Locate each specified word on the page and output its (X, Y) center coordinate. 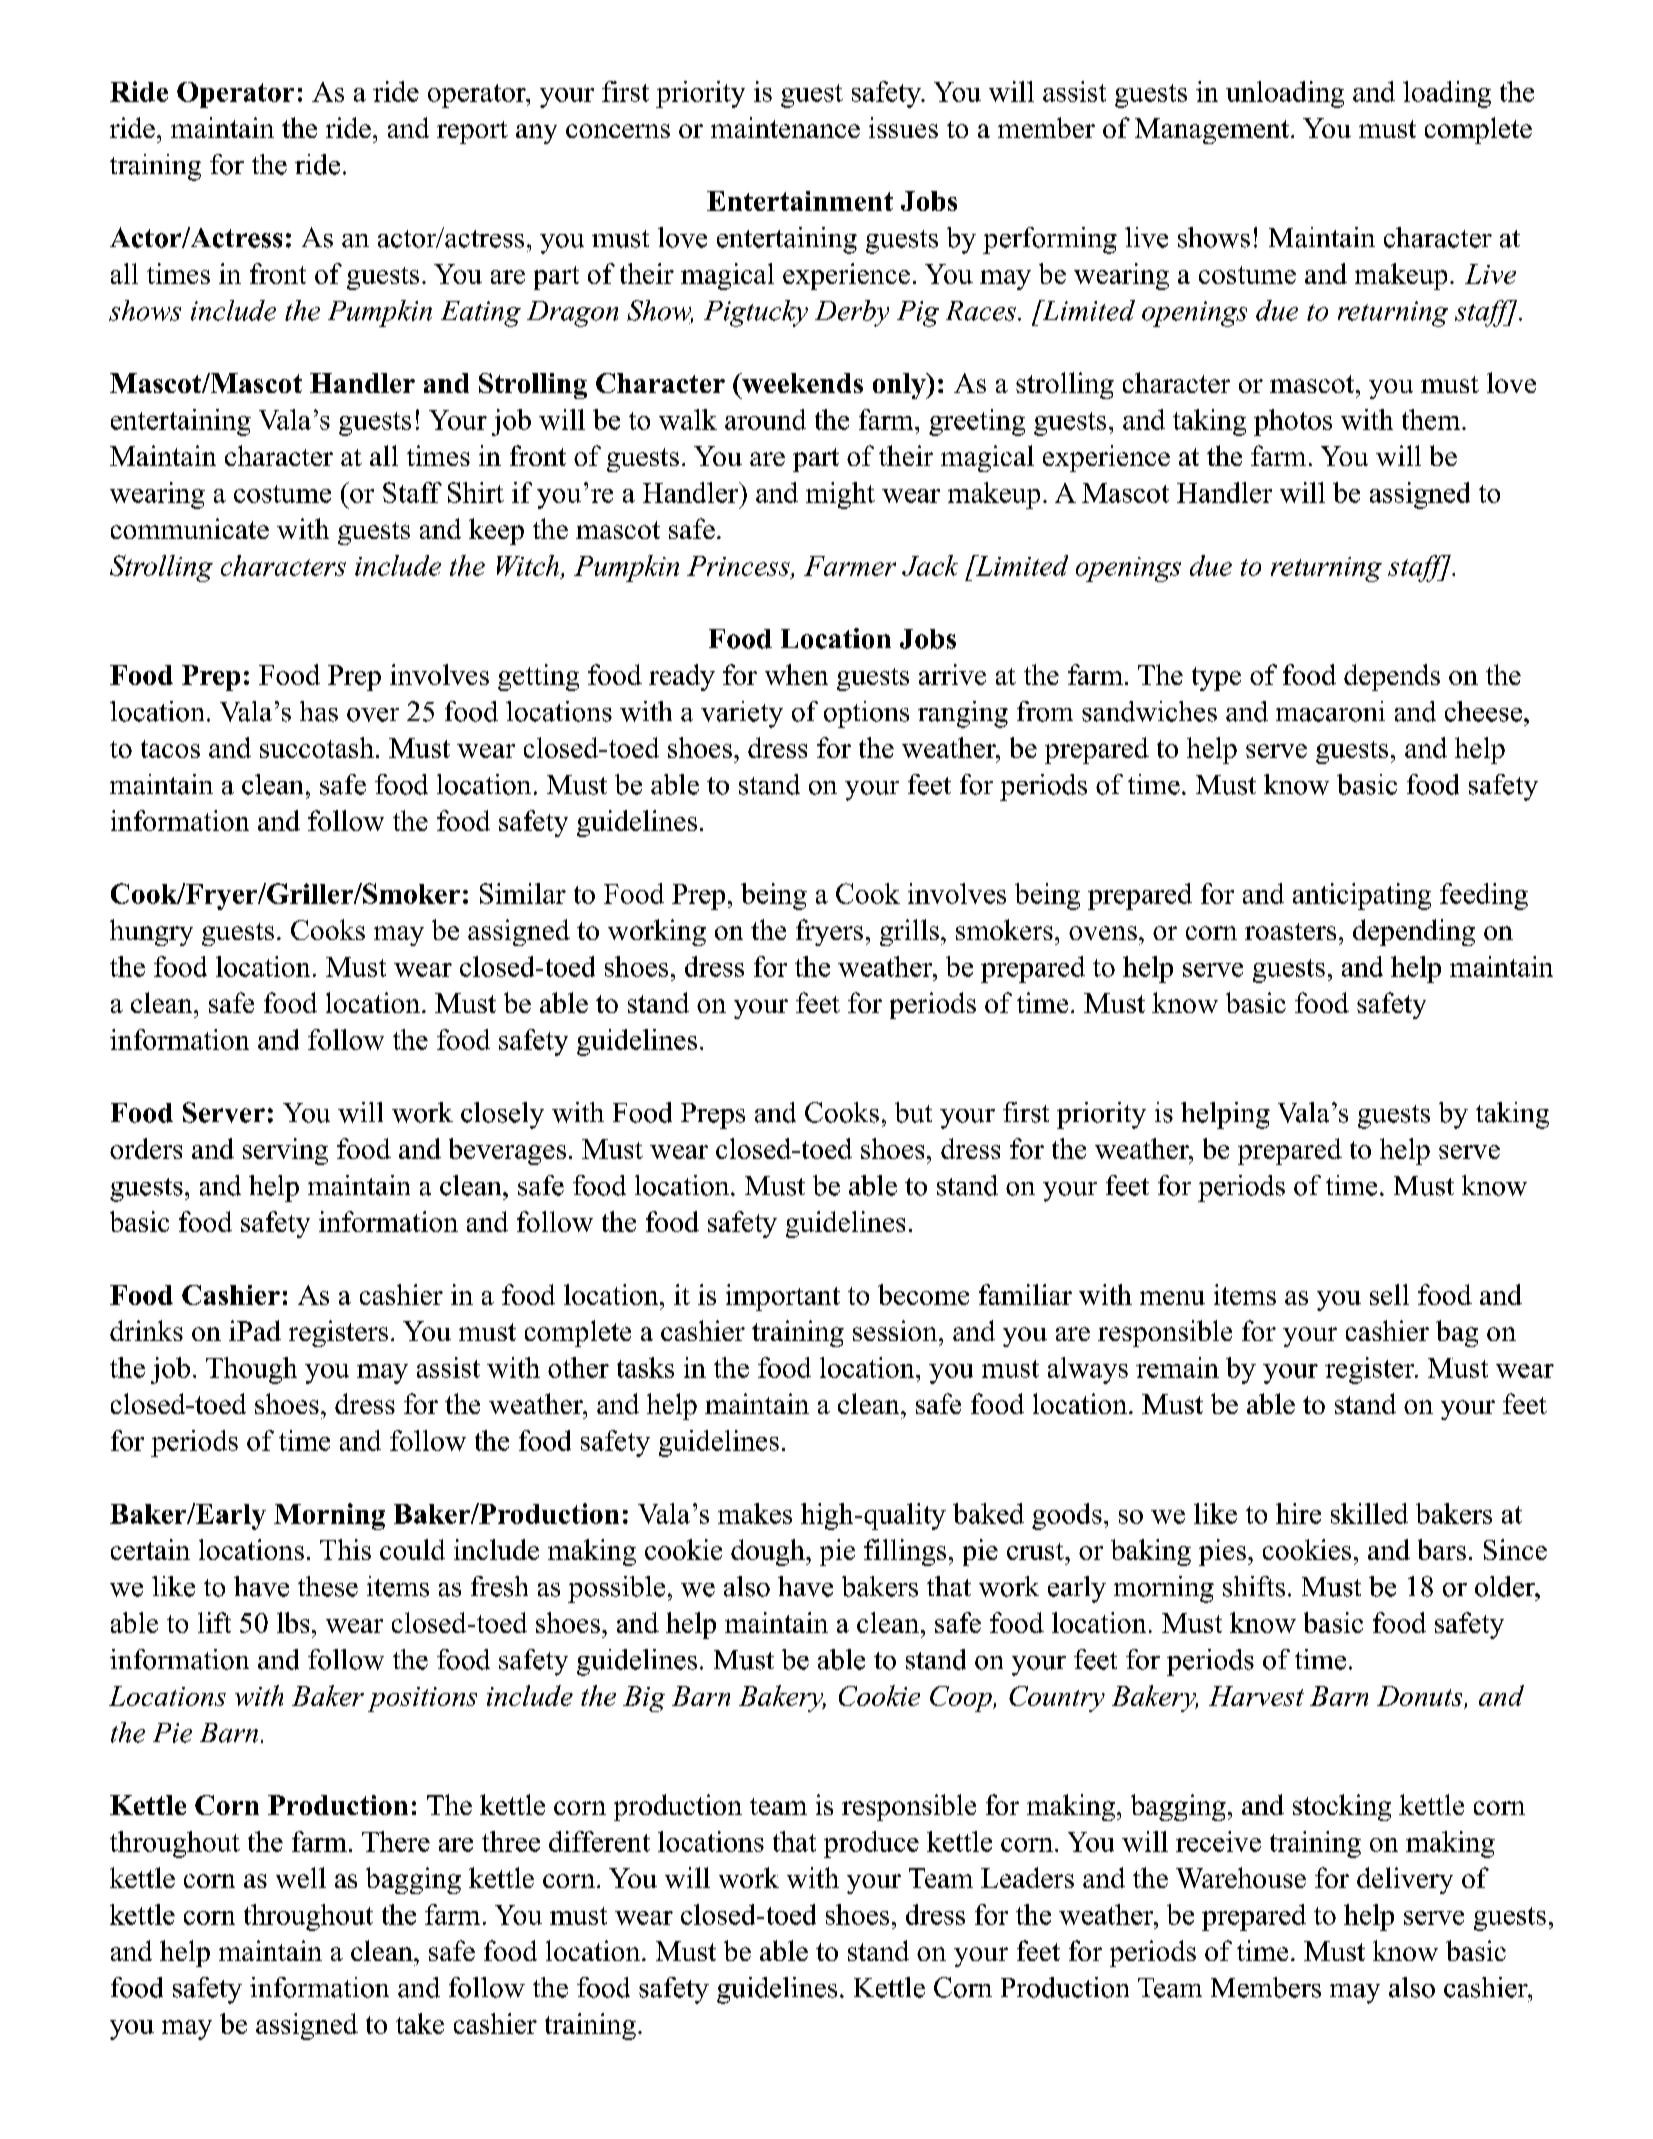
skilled (1369, 1513)
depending (1414, 932)
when (796, 674)
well (301, 1877)
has (319, 711)
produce (871, 1844)
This (345, 1549)
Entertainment (800, 201)
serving (285, 1151)
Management (1213, 131)
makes (755, 1513)
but (913, 1112)
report (472, 132)
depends (1392, 677)
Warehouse (1241, 1877)
